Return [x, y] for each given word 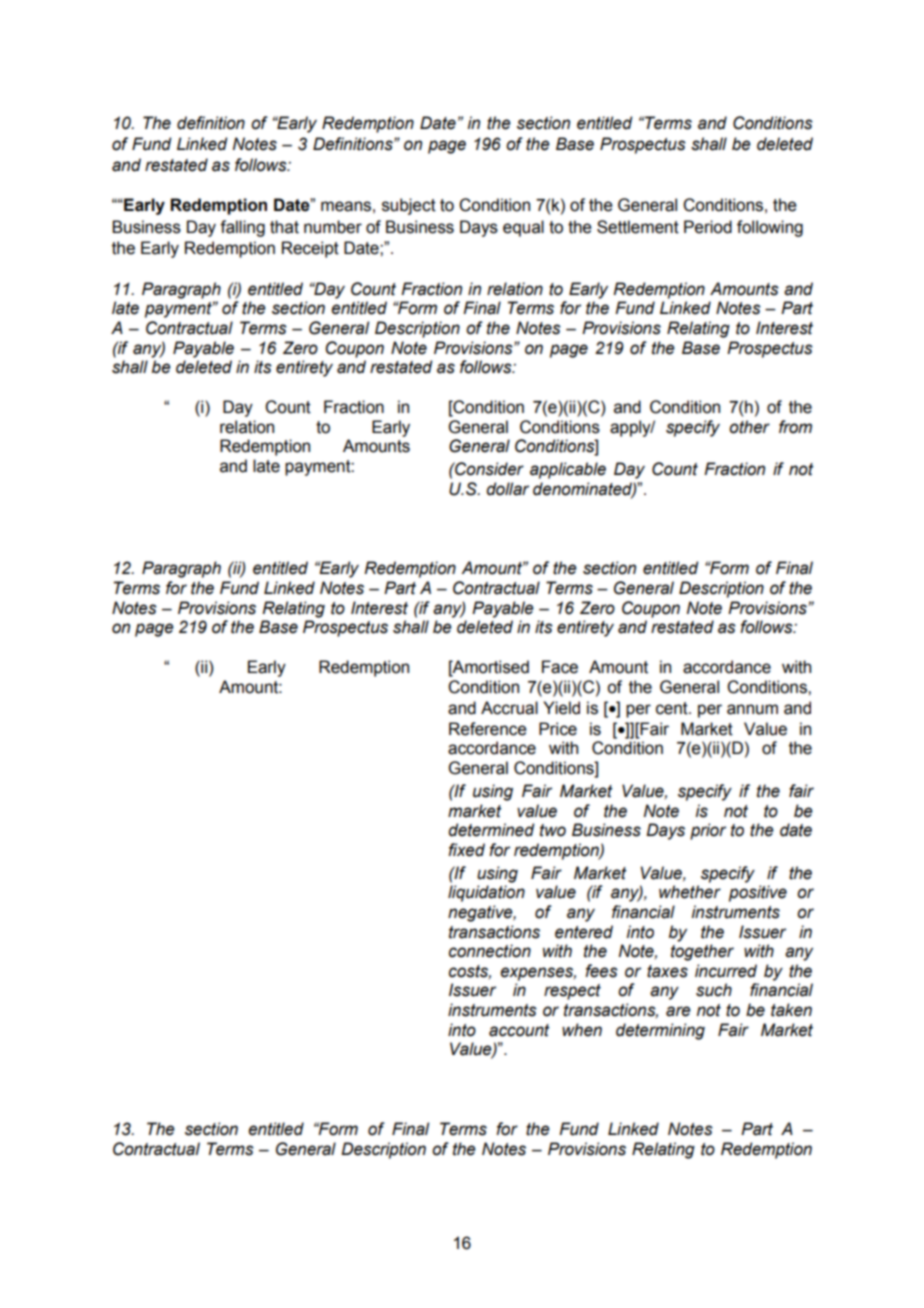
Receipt [310, 249]
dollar [507, 489]
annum [752, 709]
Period [708, 227]
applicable [568, 470]
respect [572, 992]
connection [490, 951]
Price [558, 729]
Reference [488, 729]
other [749, 427]
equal [523, 228]
